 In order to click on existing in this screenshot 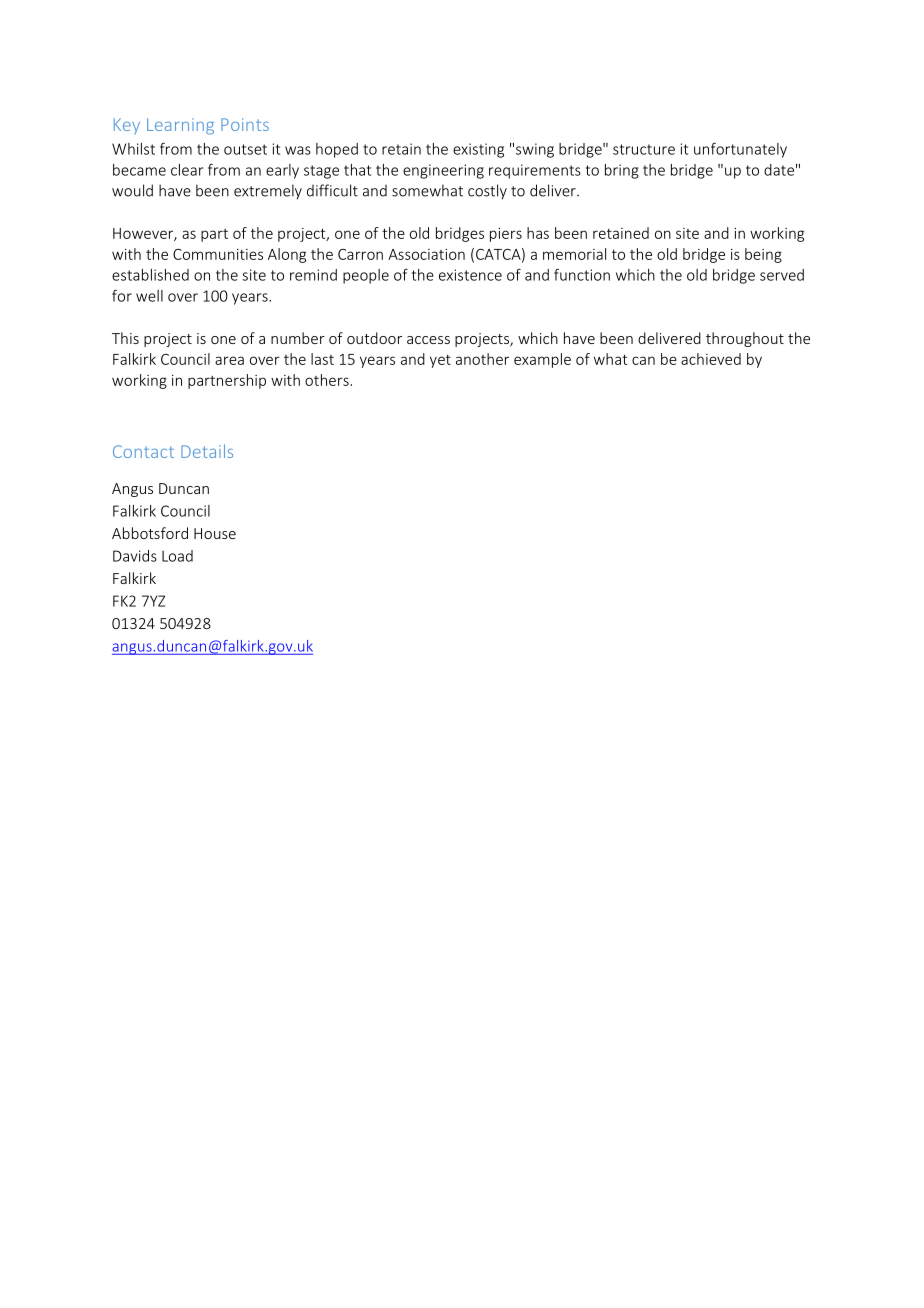, I will do `click(478, 150)`.
